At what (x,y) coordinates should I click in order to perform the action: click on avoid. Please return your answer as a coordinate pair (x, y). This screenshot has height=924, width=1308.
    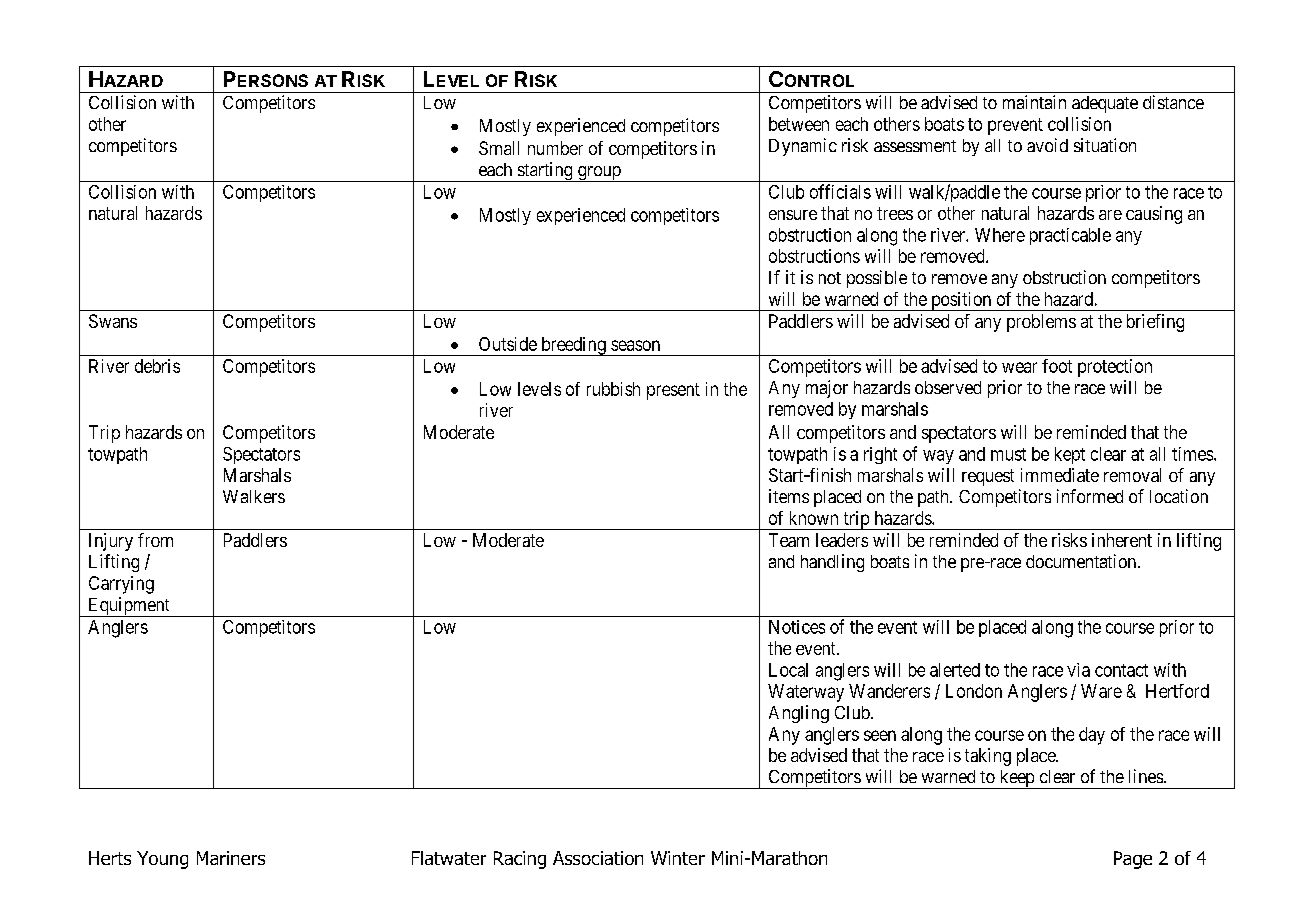
    Looking at the image, I should click on (1047, 145).
